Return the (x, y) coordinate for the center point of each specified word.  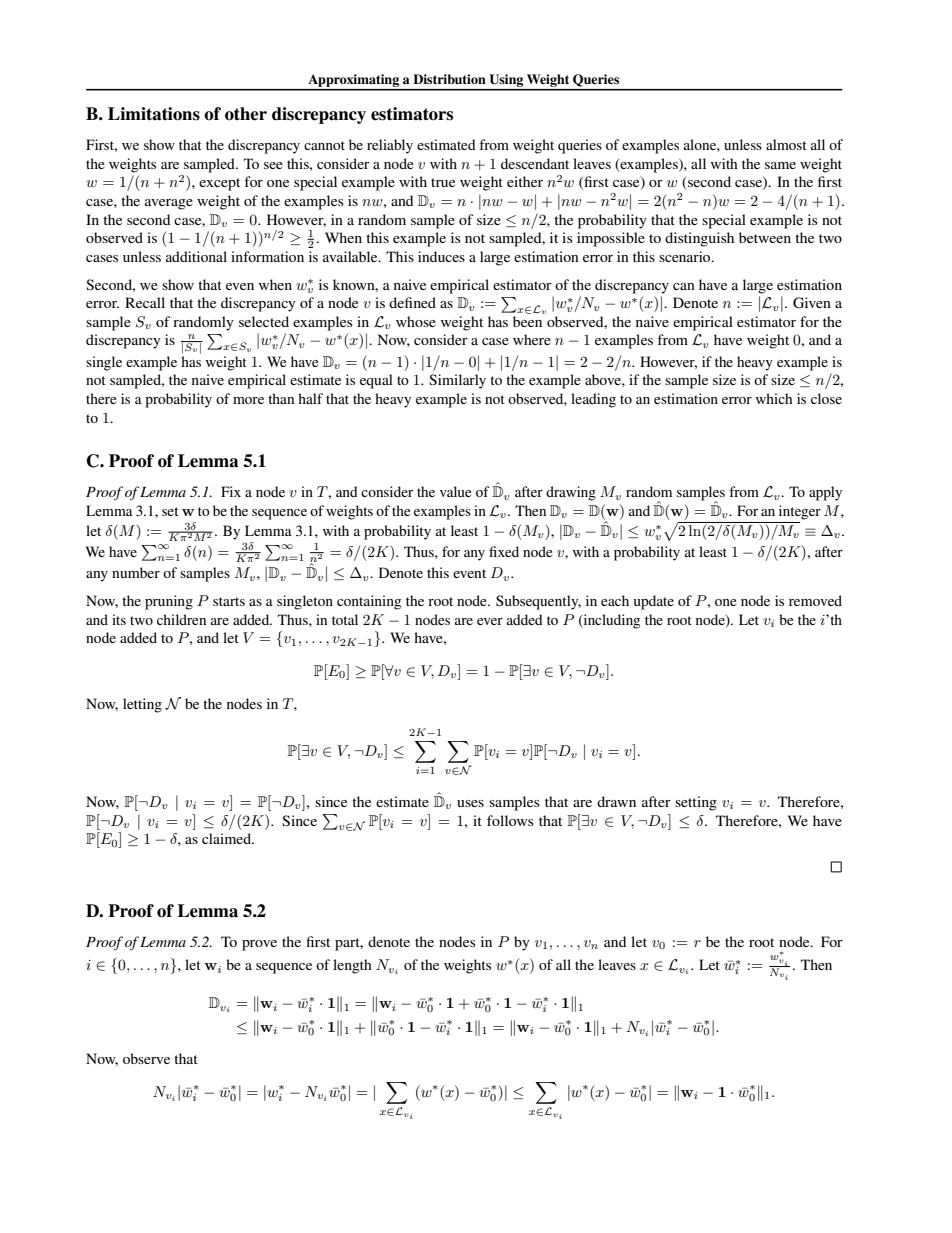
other (246, 114)
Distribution (449, 79)
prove (259, 945)
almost (786, 144)
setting (696, 803)
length (352, 966)
